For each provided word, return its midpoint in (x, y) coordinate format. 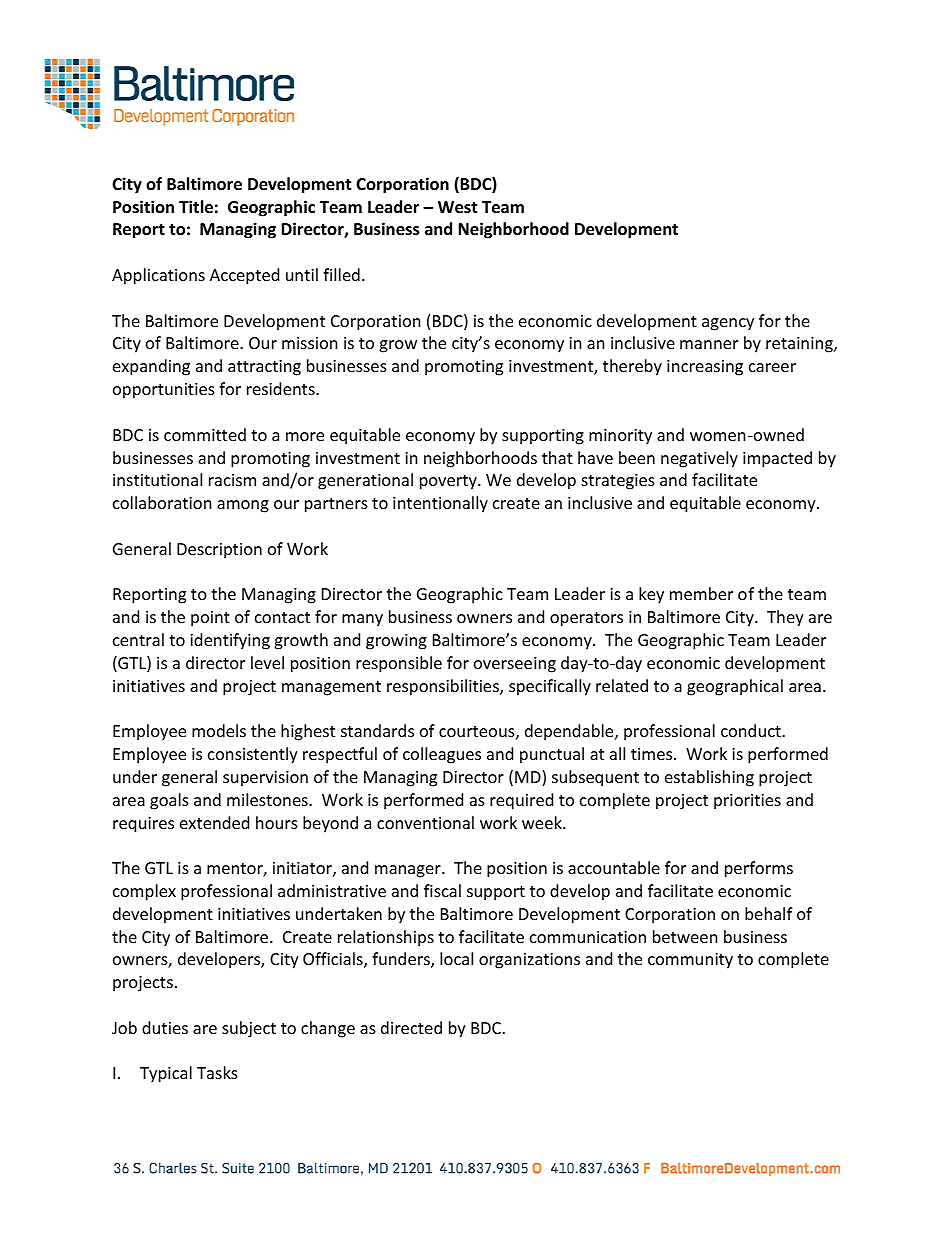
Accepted (244, 276)
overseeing (515, 665)
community (690, 961)
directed (411, 1027)
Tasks (217, 1072)
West (457, 207)
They (785, 618)
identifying (230, 641)
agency (728, 324)
